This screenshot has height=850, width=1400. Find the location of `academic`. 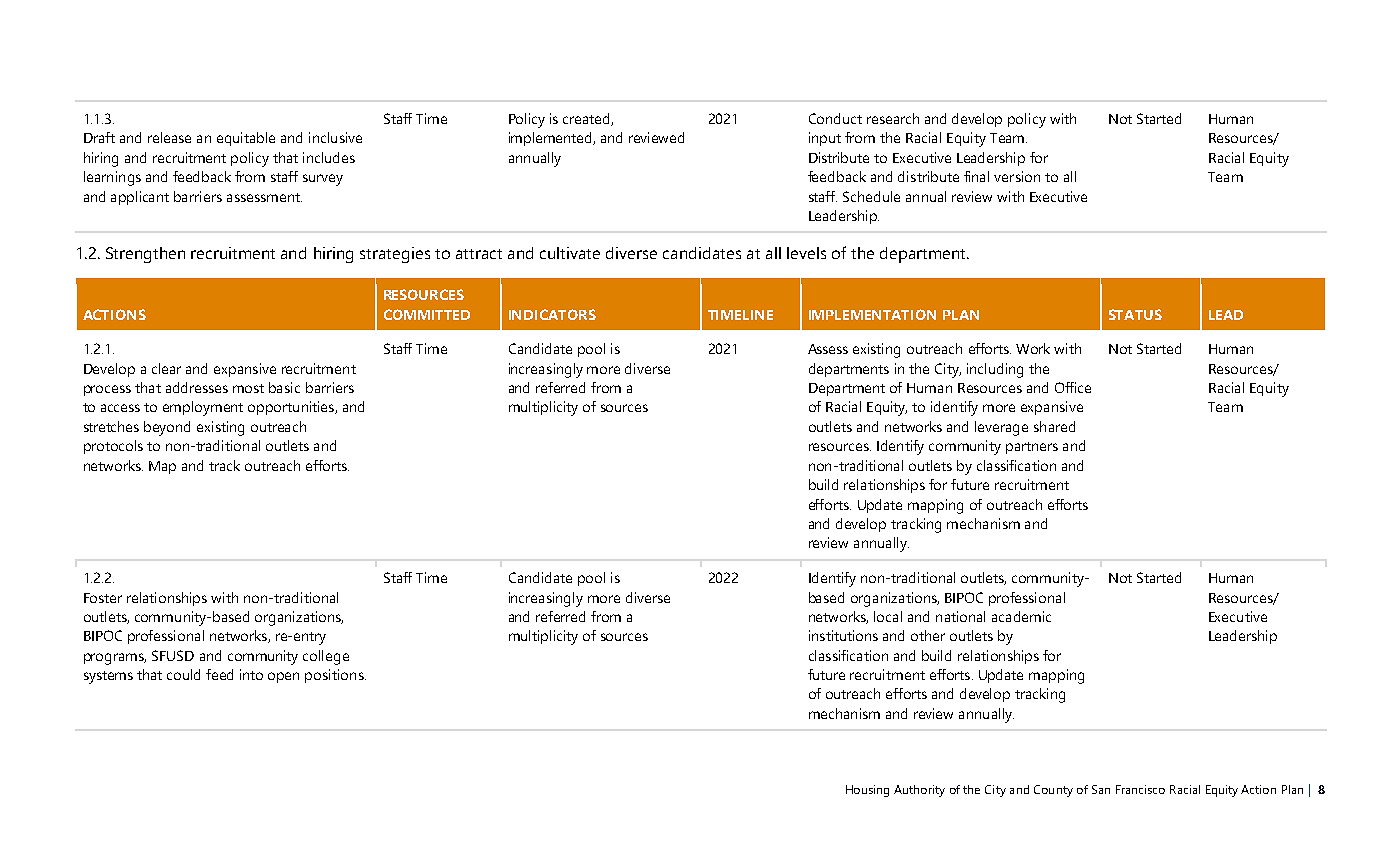

academic is located at coordinates (1021, 616).
